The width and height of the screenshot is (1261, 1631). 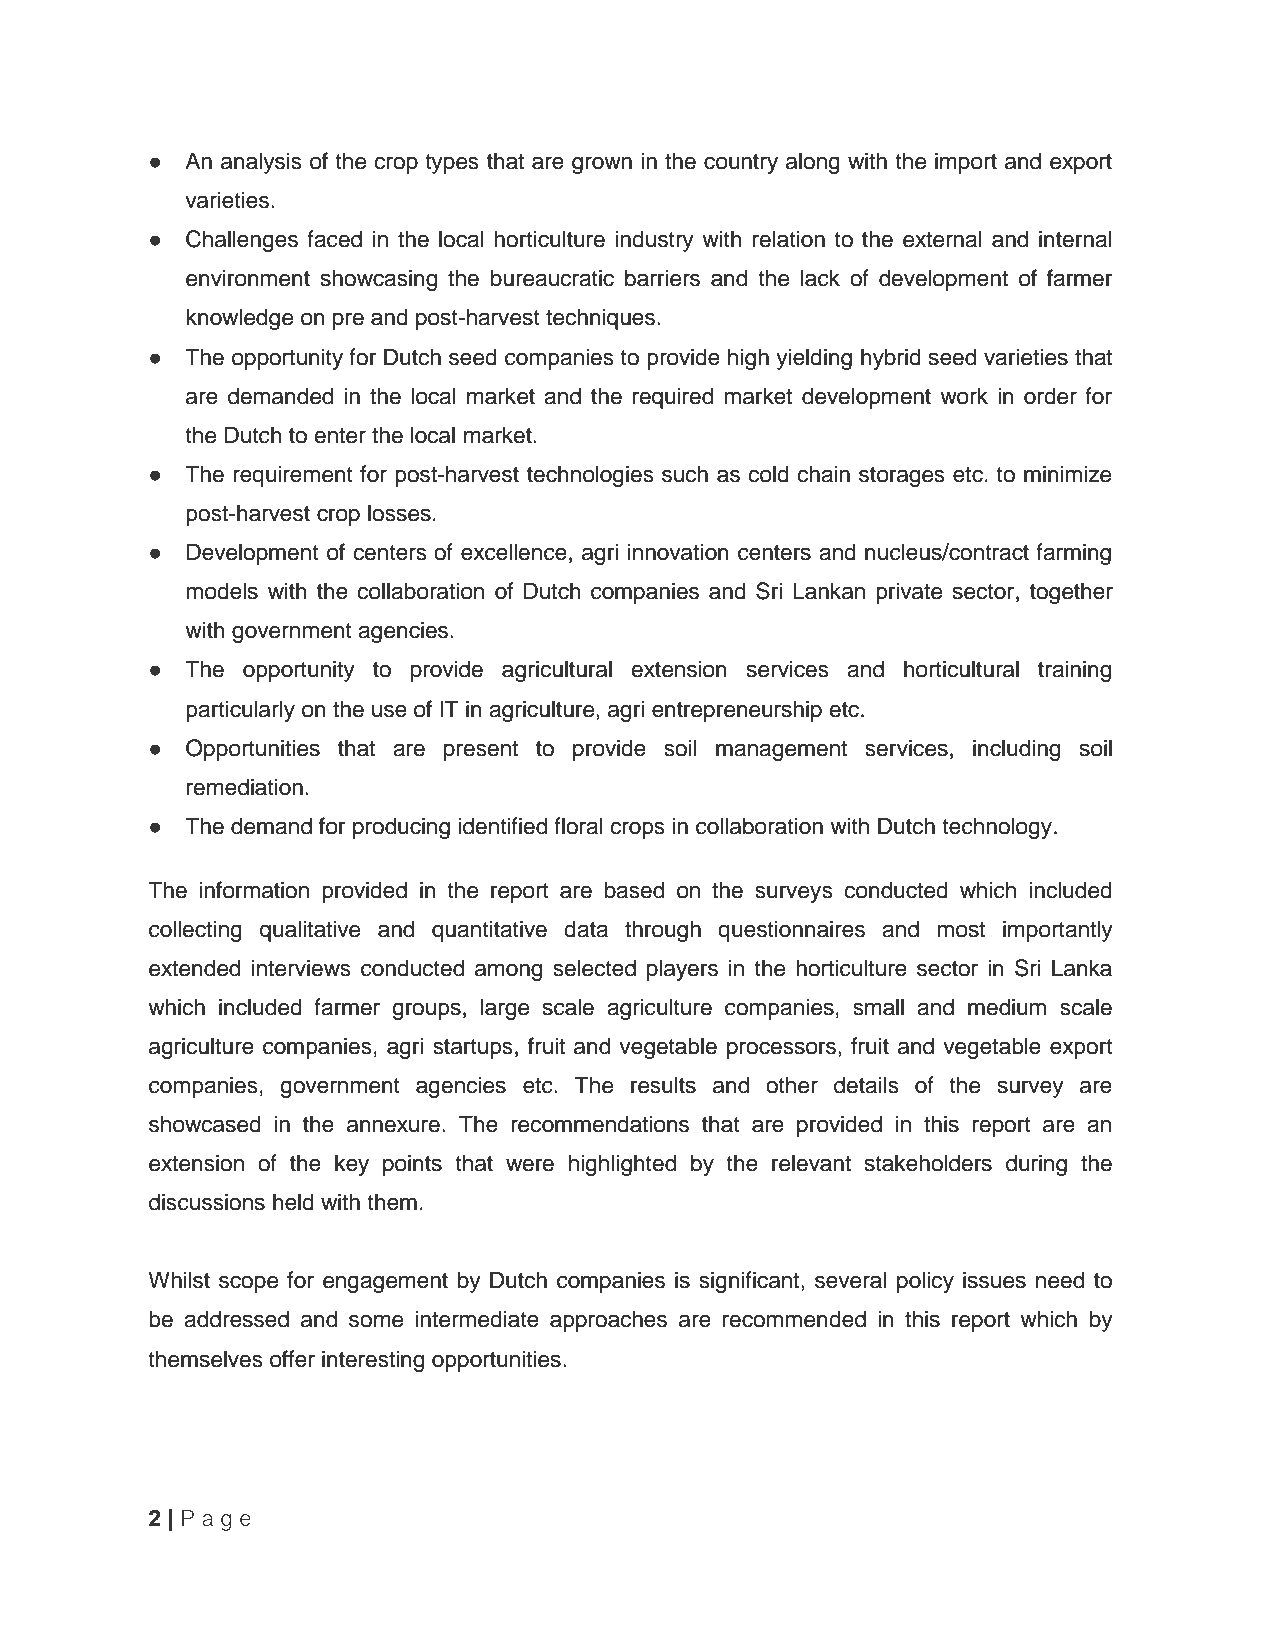 I want to click on analysis, so click(x=261, y=163).
